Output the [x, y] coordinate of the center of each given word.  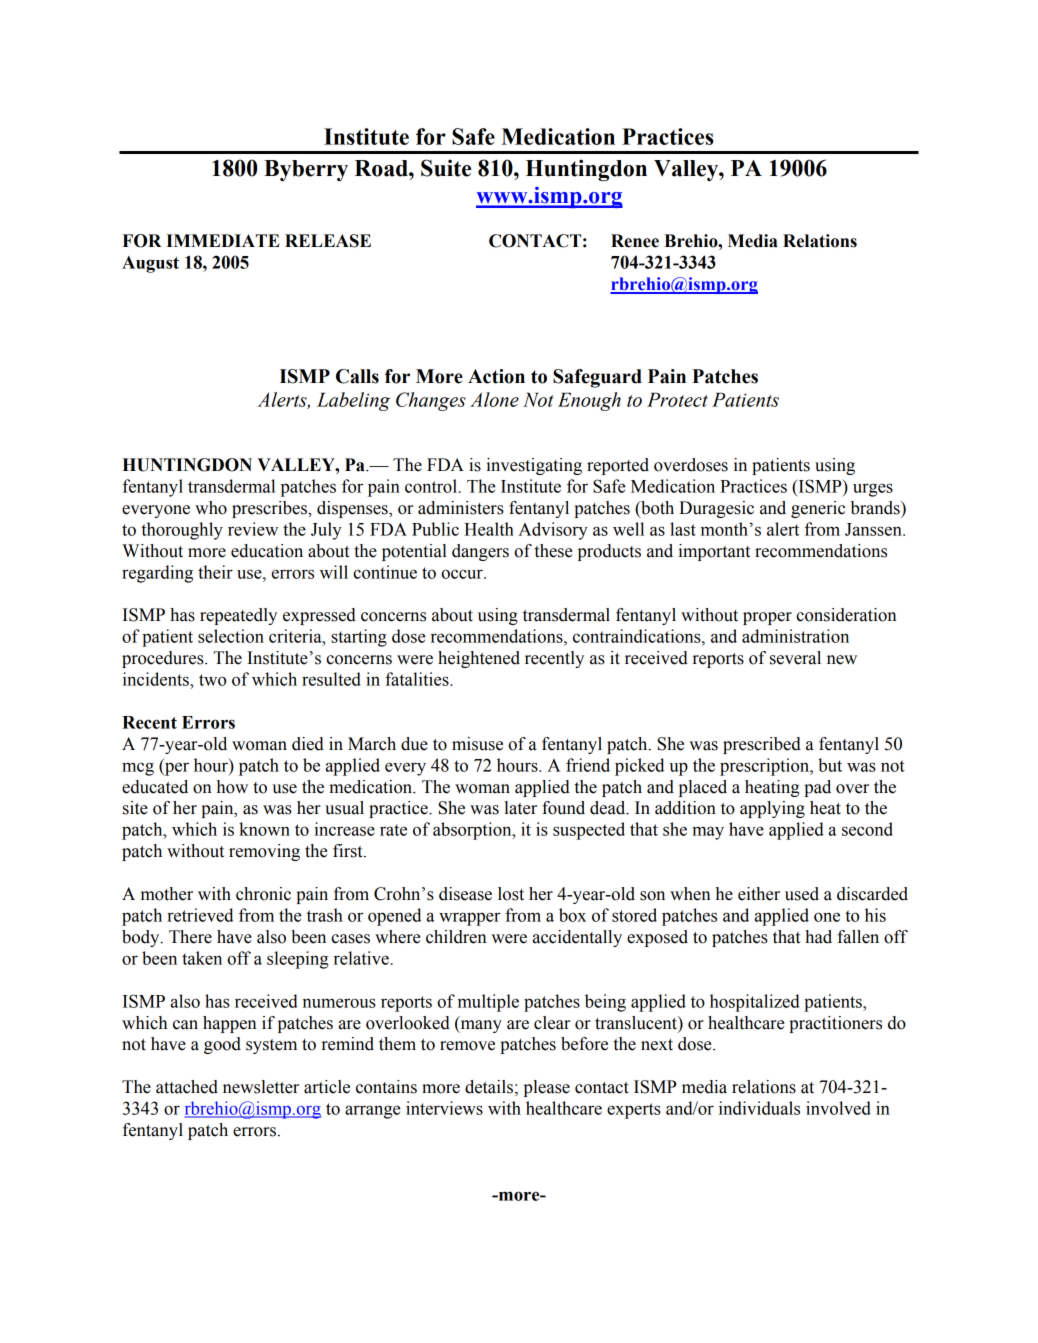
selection [231, 636]
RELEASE [328, 241]
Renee [635, 241]
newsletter [261, 1087]
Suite [446, 168]
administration [795, 636]
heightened [479, 659]
